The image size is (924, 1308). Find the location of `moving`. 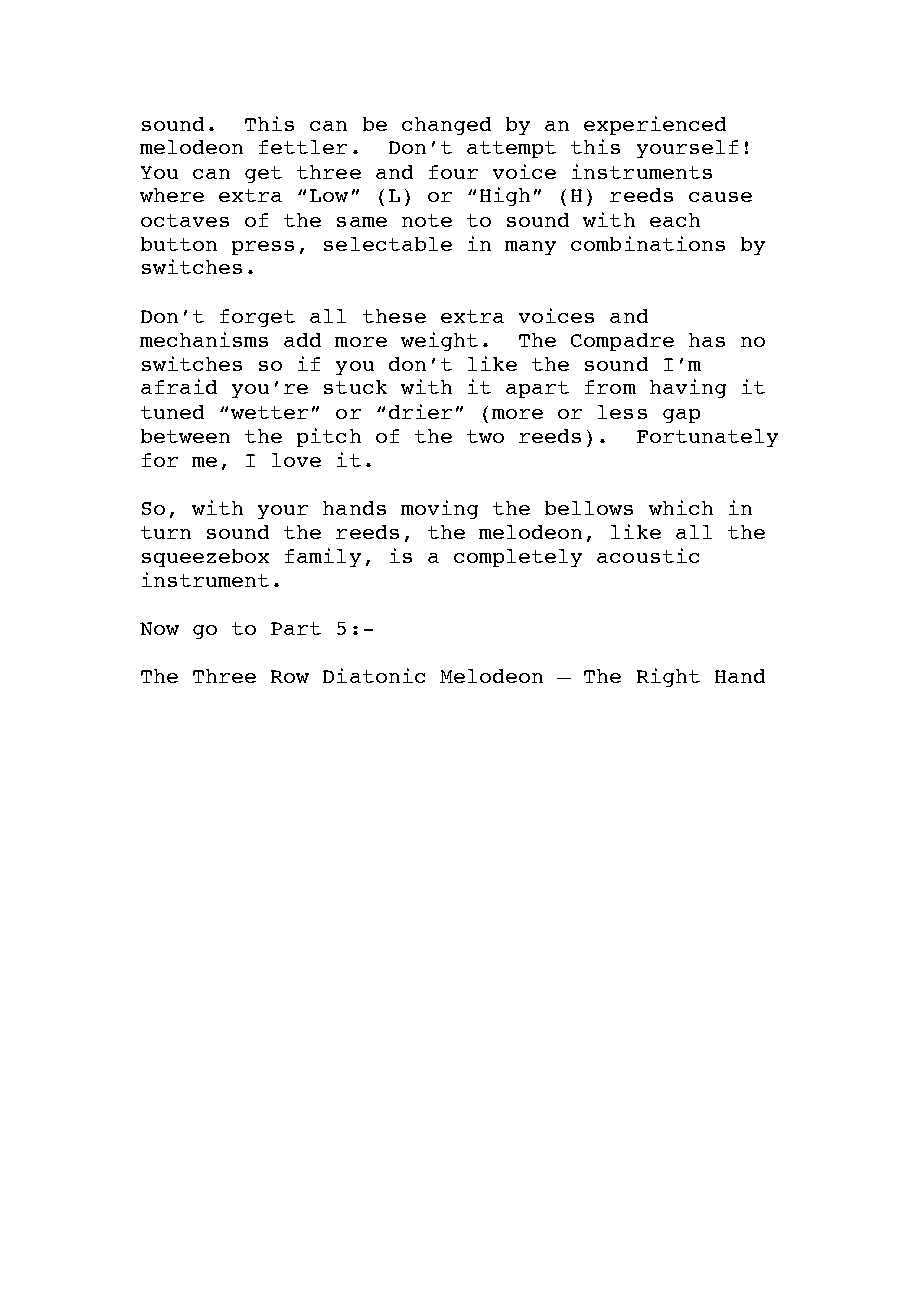

moving is located at coordinates (439, 509).
